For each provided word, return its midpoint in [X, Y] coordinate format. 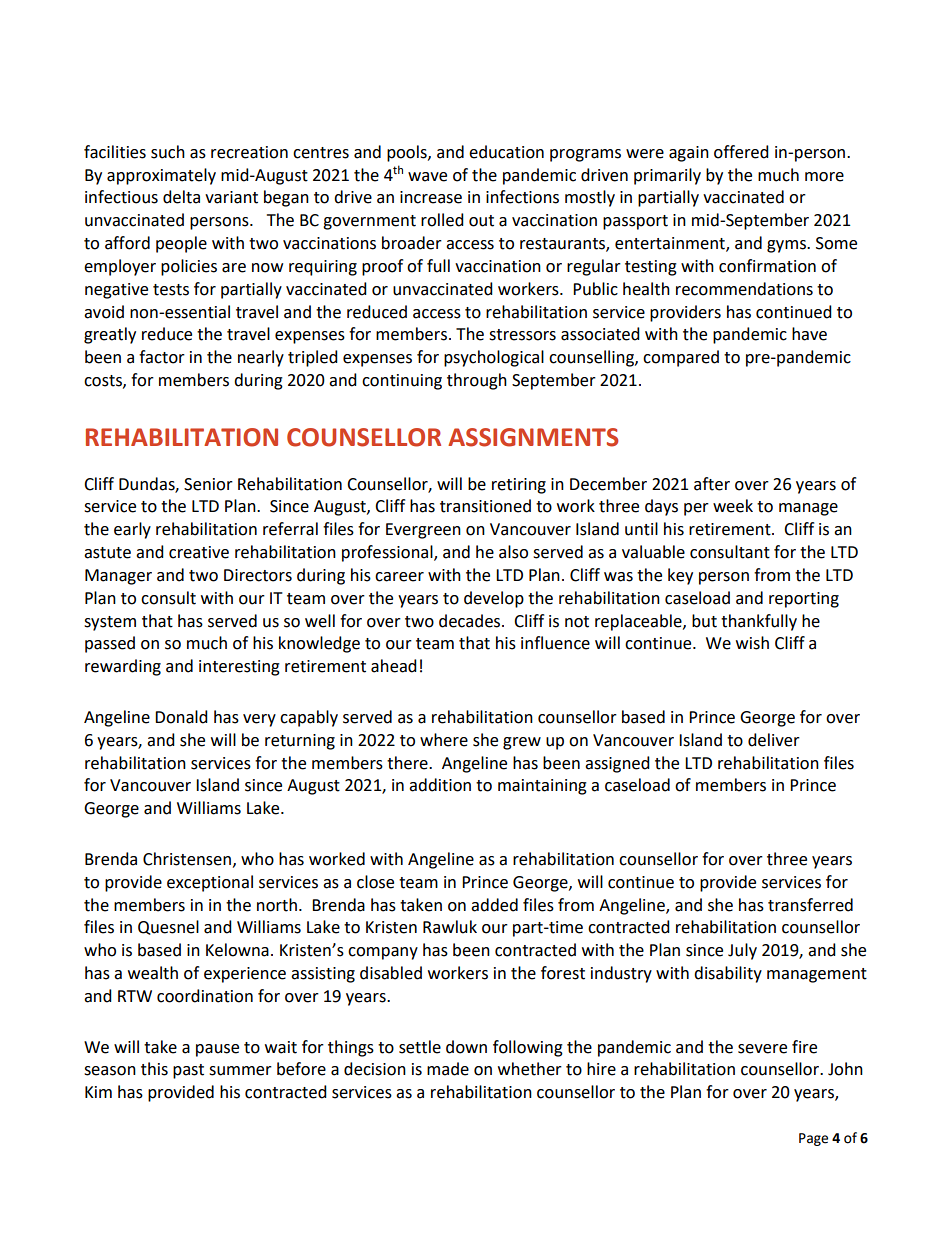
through [477, 381]
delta [181, 197]
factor [162, 357]
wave [427, 177]
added [494, 905]
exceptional [210, 883]
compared [681, 358]
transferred [810, 905]
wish [752, 643]
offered [741, 152]
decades [471, 621]
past [188, 1071]
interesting [239, 668]
